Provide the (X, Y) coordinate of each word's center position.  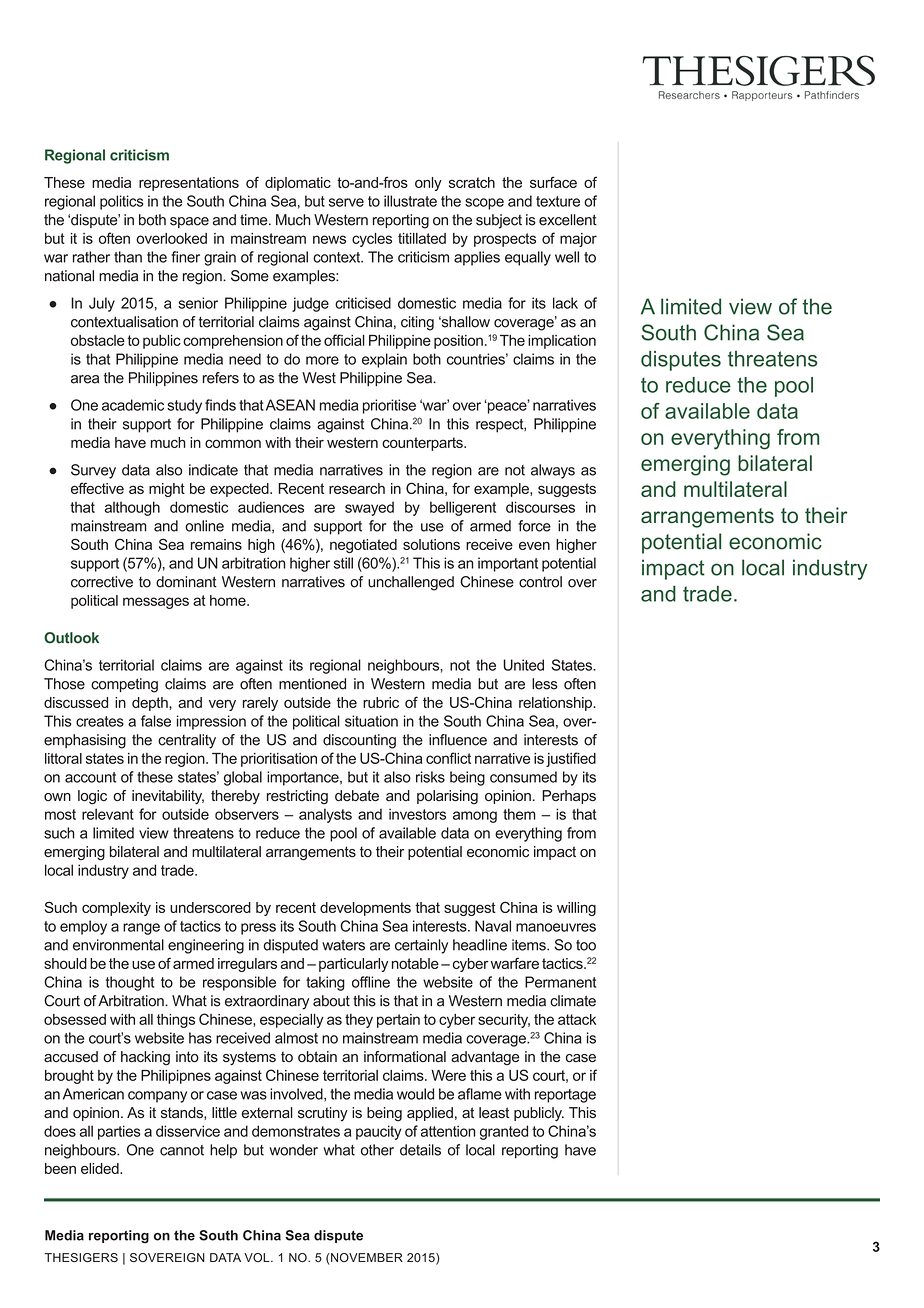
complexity (116, 909)
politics (122, 202)
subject (499, 221)
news (329, 239)
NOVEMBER (367, 1257)
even (534, 545)
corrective (102, 582)
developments (365, 909)
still (343, 563)
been (60, 1168)
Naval (493, 926)
